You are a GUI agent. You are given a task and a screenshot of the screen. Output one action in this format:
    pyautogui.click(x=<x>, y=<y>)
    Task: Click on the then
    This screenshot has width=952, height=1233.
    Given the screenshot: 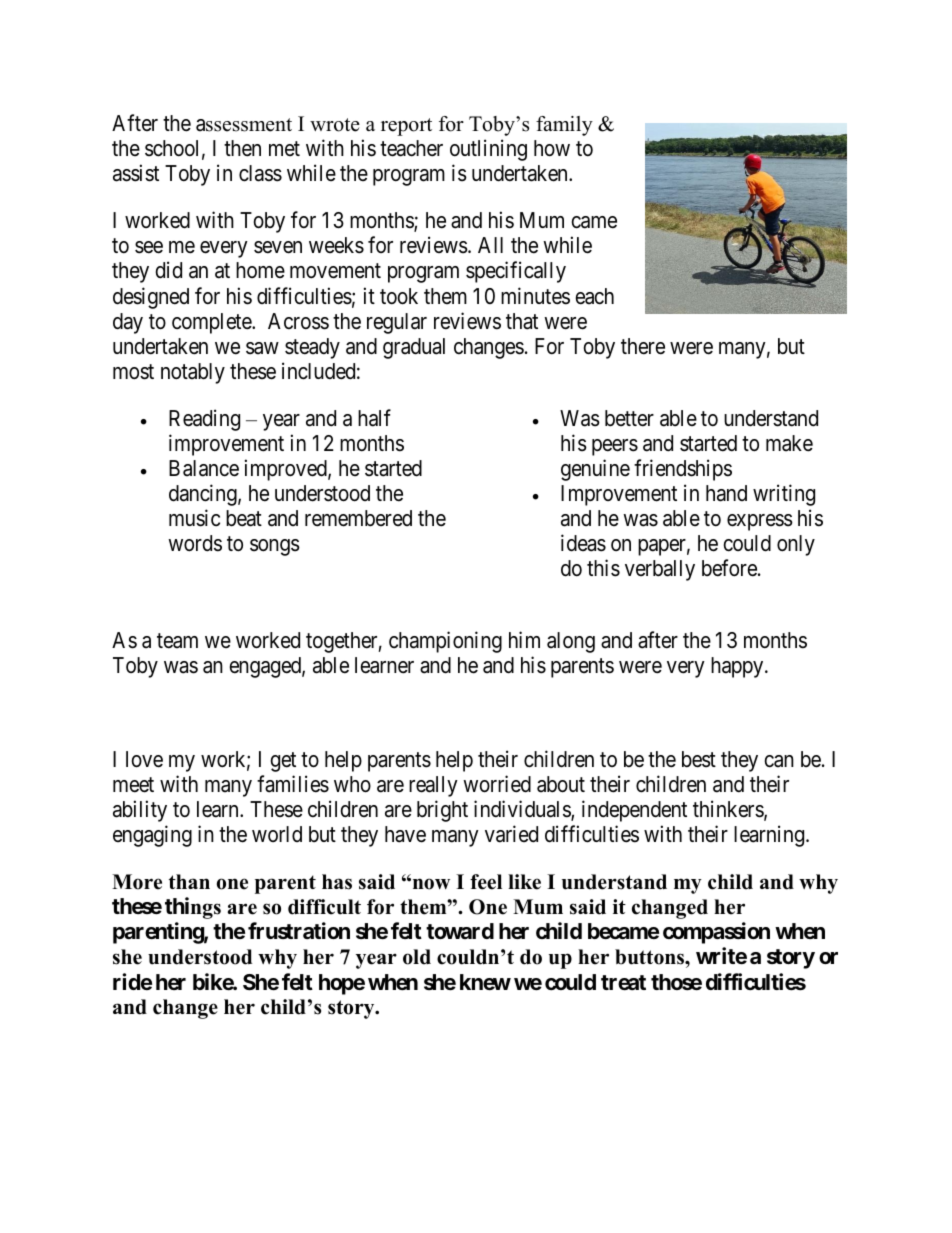 What is the action you would take?
    pyautogui.click(x=242, y=148)
